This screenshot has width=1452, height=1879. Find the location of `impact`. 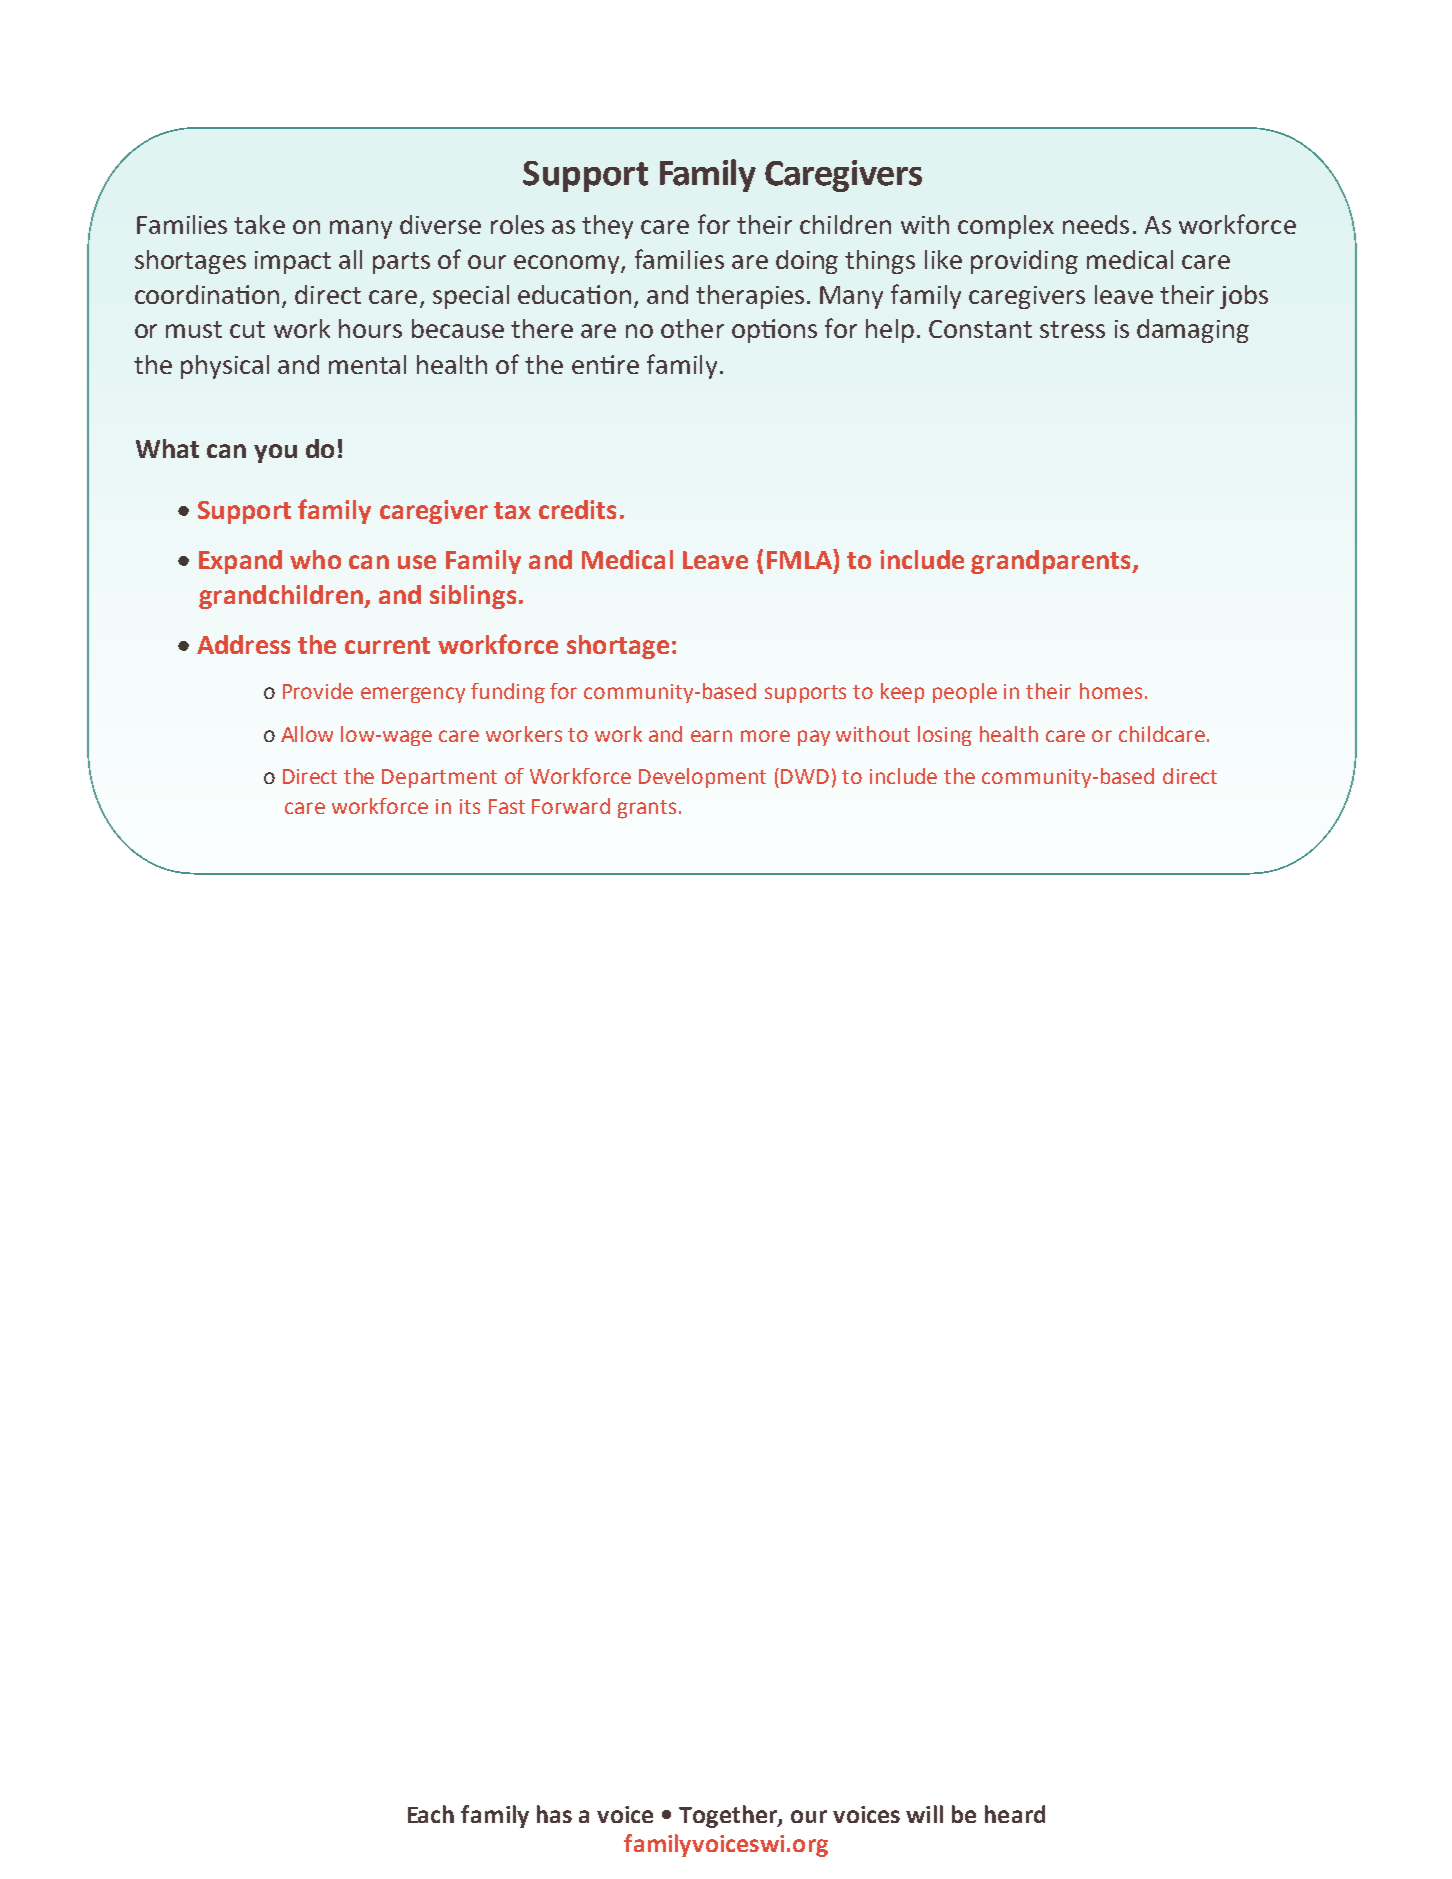

impact is located at coordinates (293, 262).
